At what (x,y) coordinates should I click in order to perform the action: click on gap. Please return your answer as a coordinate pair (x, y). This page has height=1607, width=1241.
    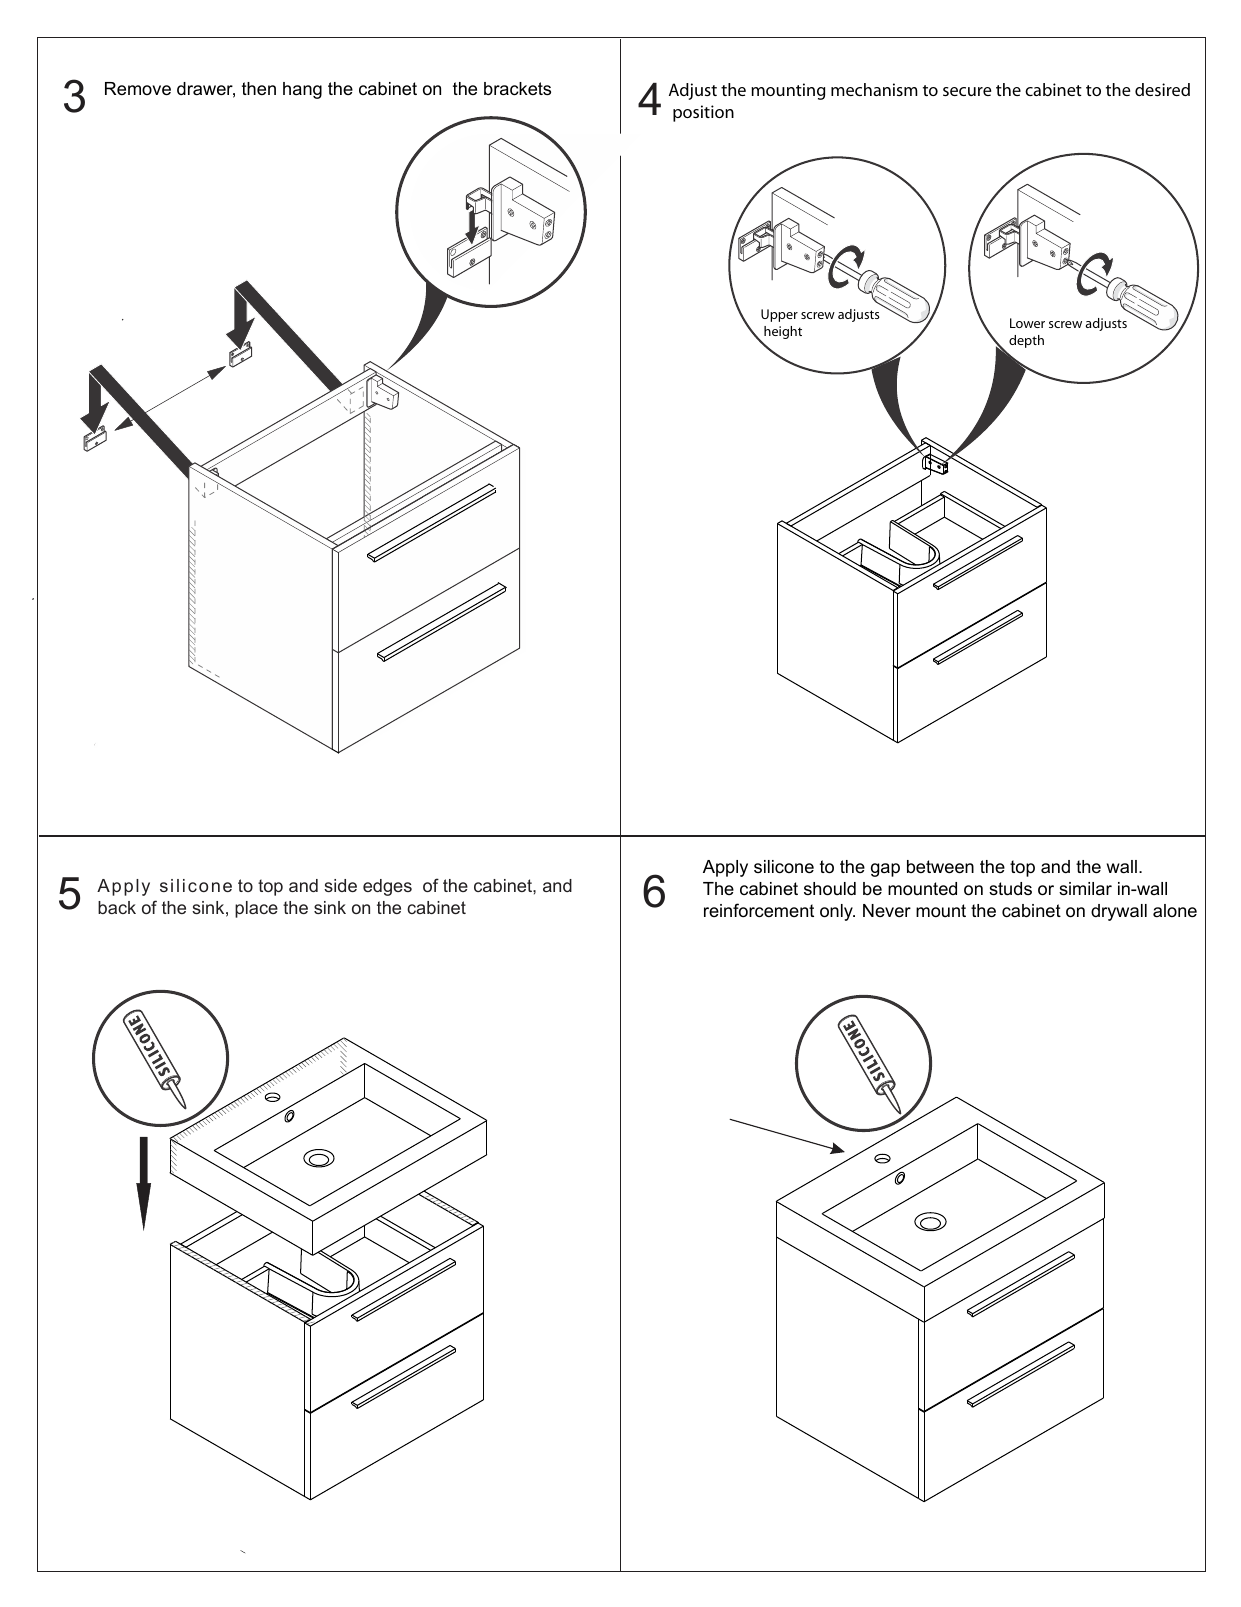
    Looking at the image, I should click on (885, 870).
